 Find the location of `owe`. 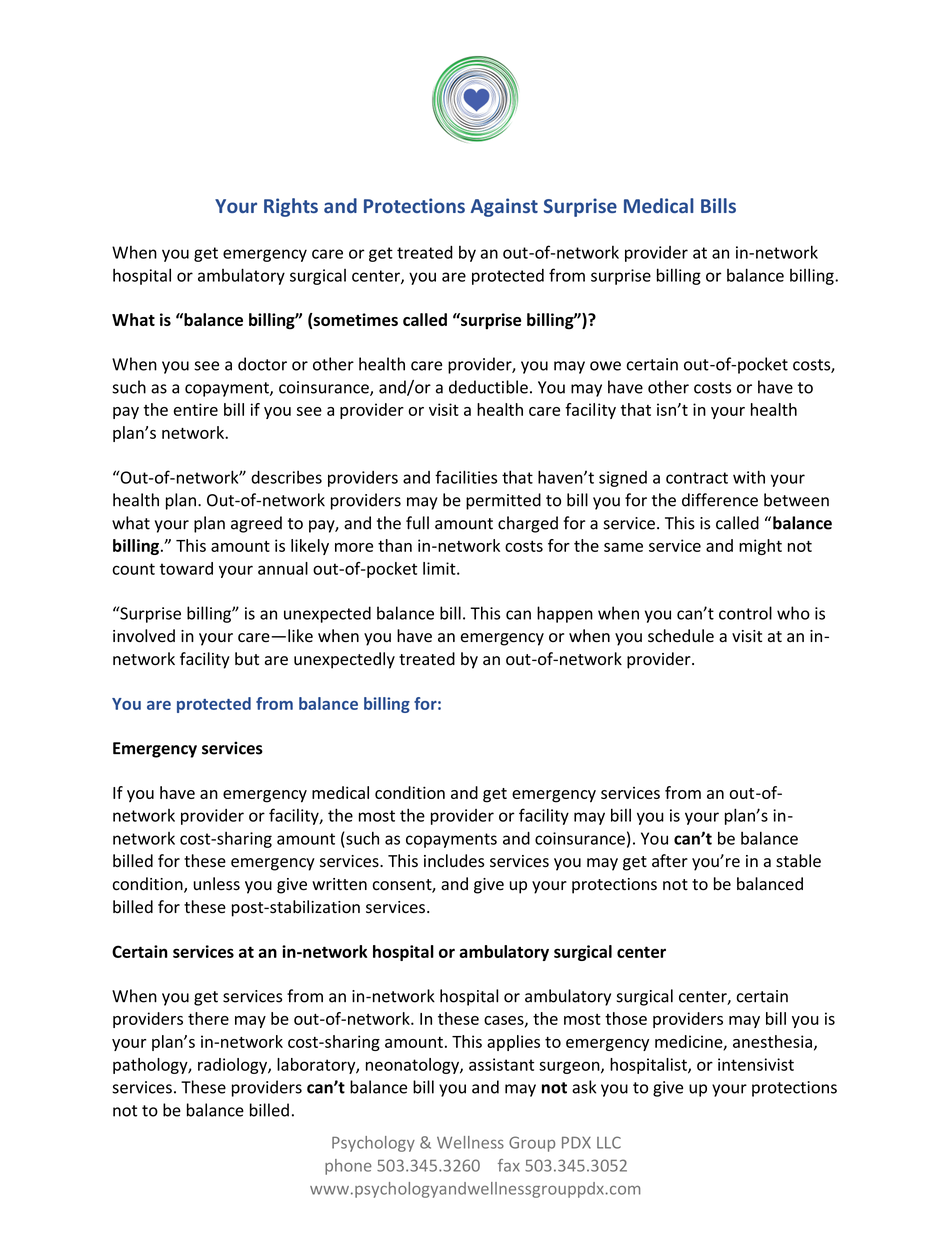

owe is located at coordinates (605, 366).
